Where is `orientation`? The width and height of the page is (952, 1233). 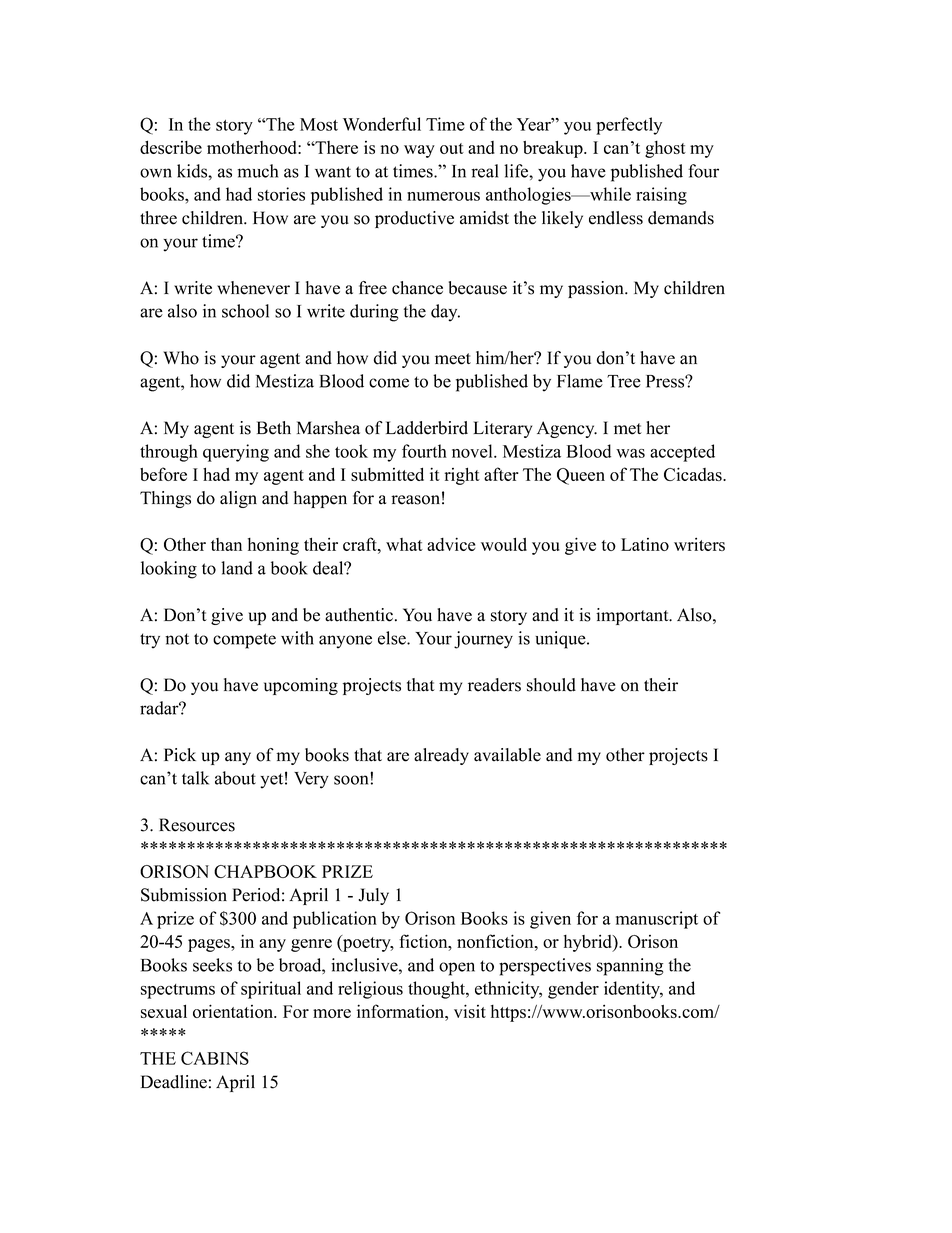
orientation is located at coordinates (234, 1011).
